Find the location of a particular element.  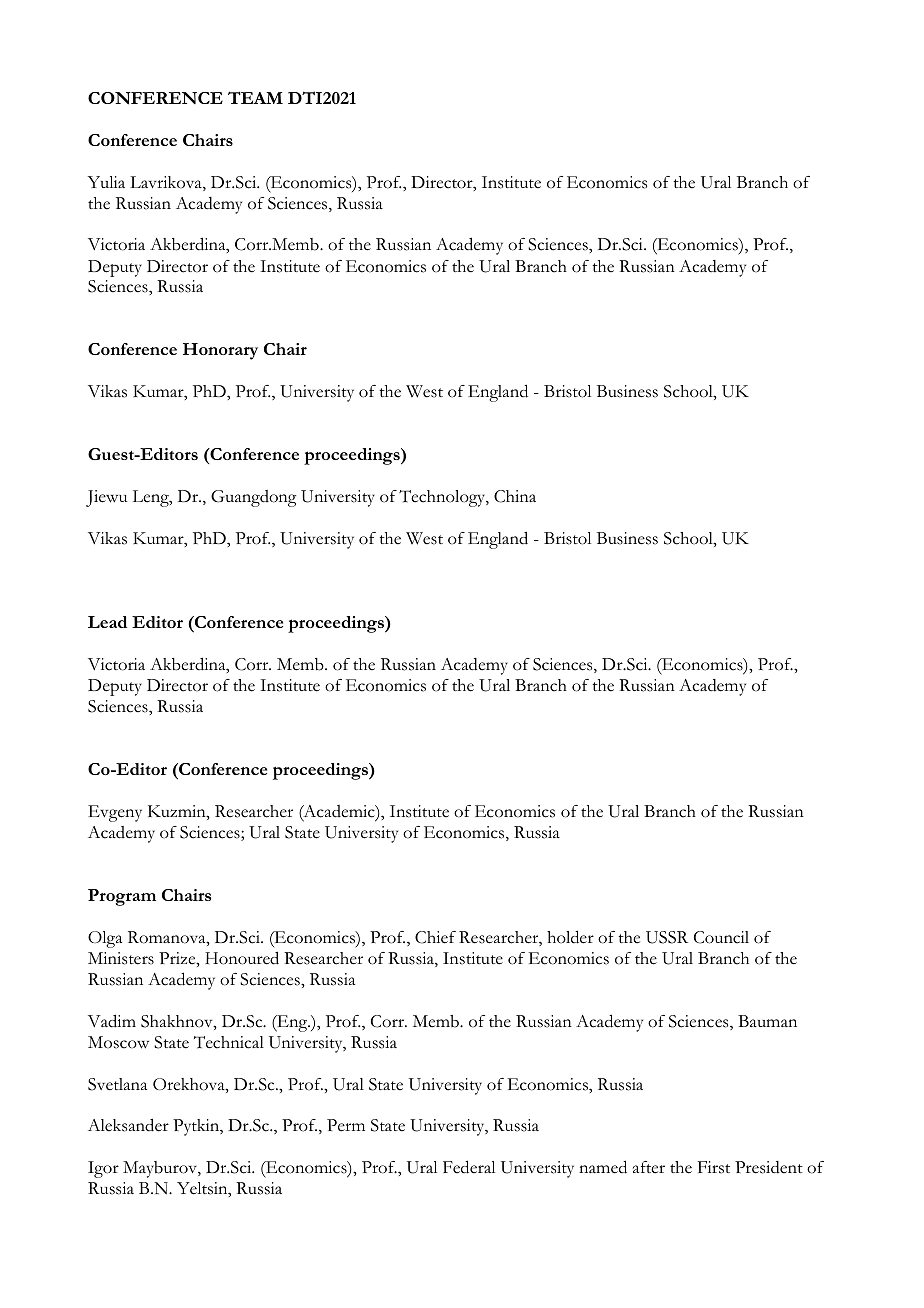

Lead is located at coordinates (107, 622).
